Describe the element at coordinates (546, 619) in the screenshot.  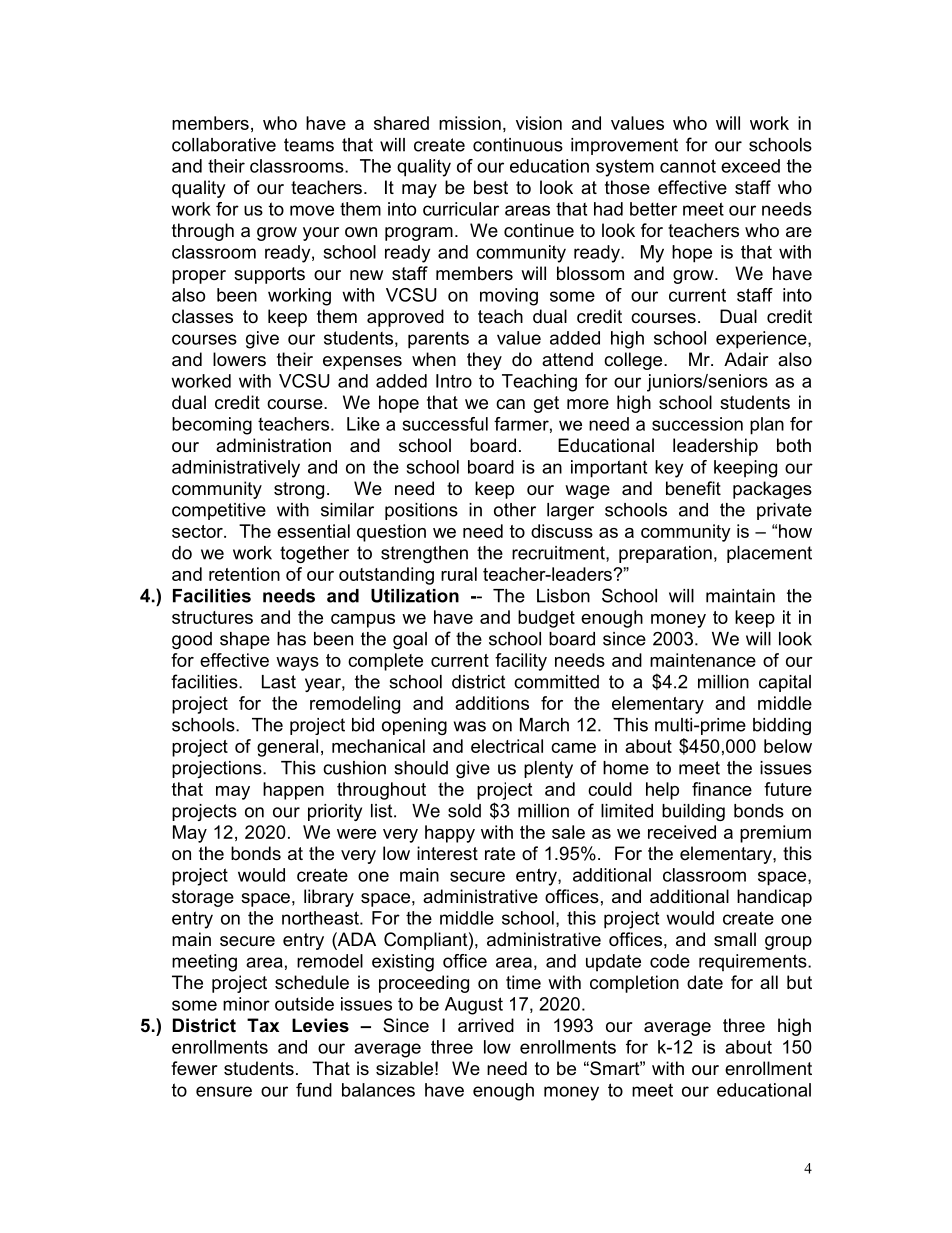
I see `budget` at that location.
